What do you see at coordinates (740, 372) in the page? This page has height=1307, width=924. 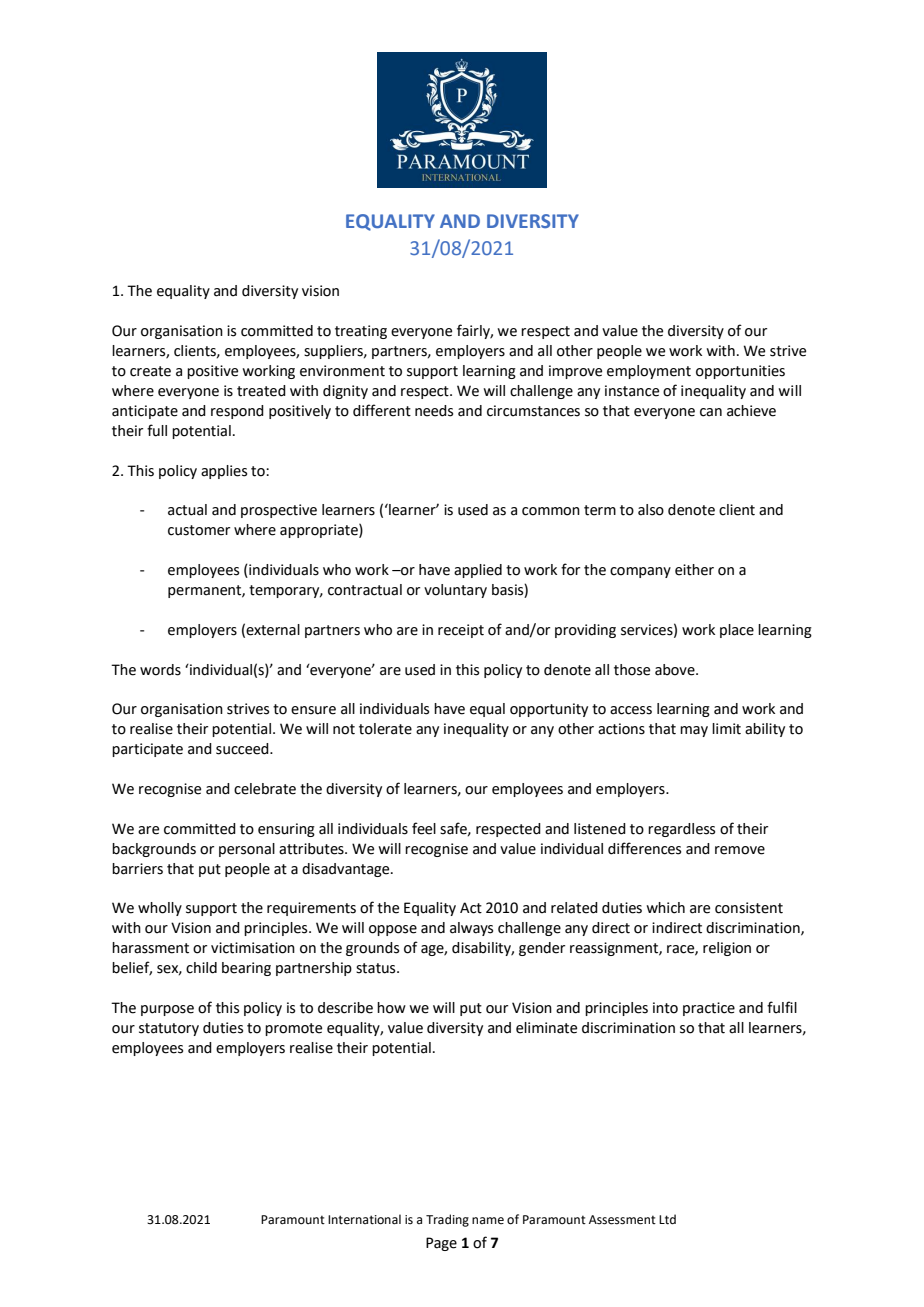 I see `opportunities` at bounding box center [740, 372].
